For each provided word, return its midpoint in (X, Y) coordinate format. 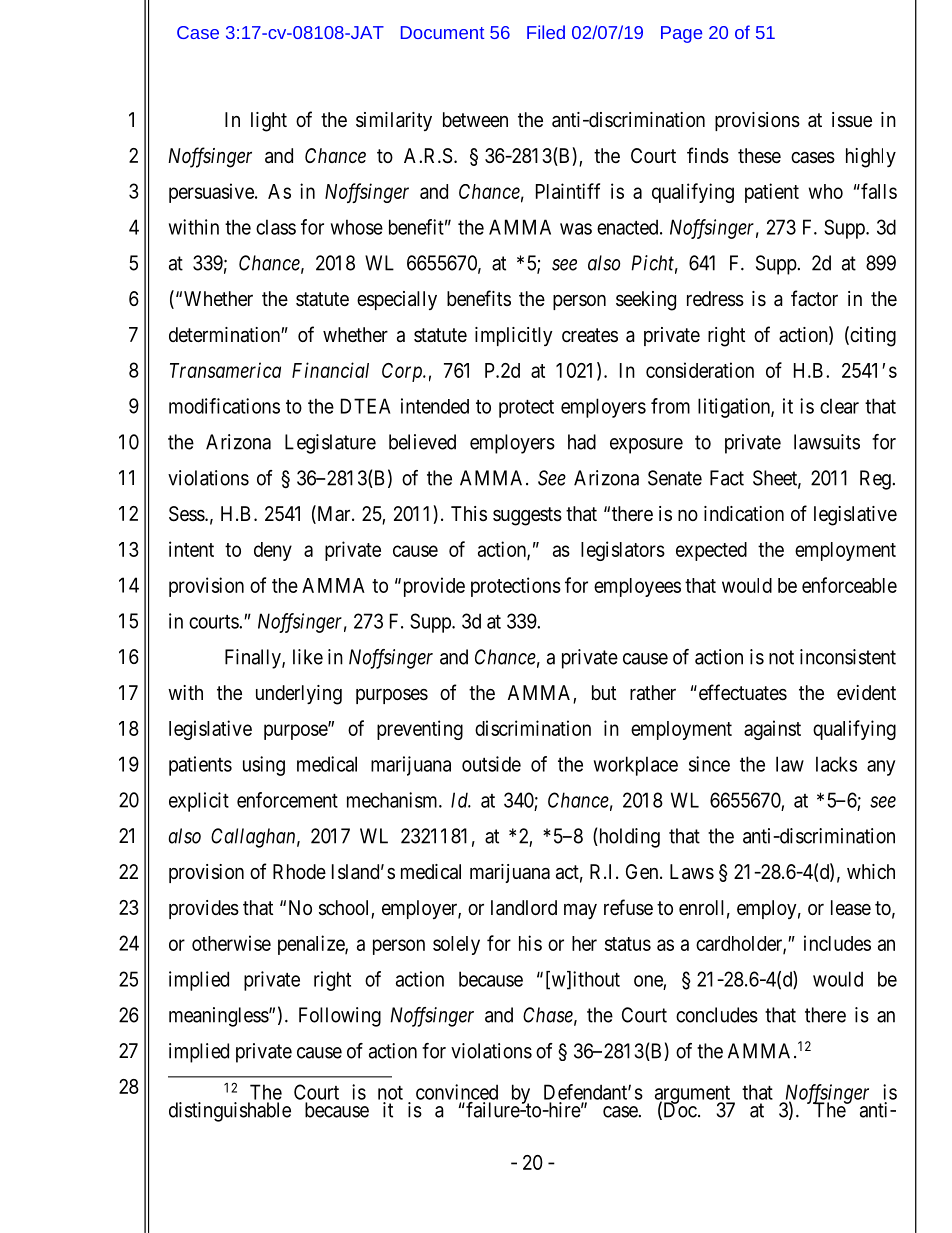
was (576, 229)
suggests (527, 516)
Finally (254, 659)
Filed (546, 32)
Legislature (330, 444)
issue (852, 120)
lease (851, 908)
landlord (524, 908)
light (269, 122)
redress (715, 299)
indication (744, 513)
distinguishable (230, 1112)
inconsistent (848, 657)
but (604, 692)
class (276, 227)
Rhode (299, 871)
